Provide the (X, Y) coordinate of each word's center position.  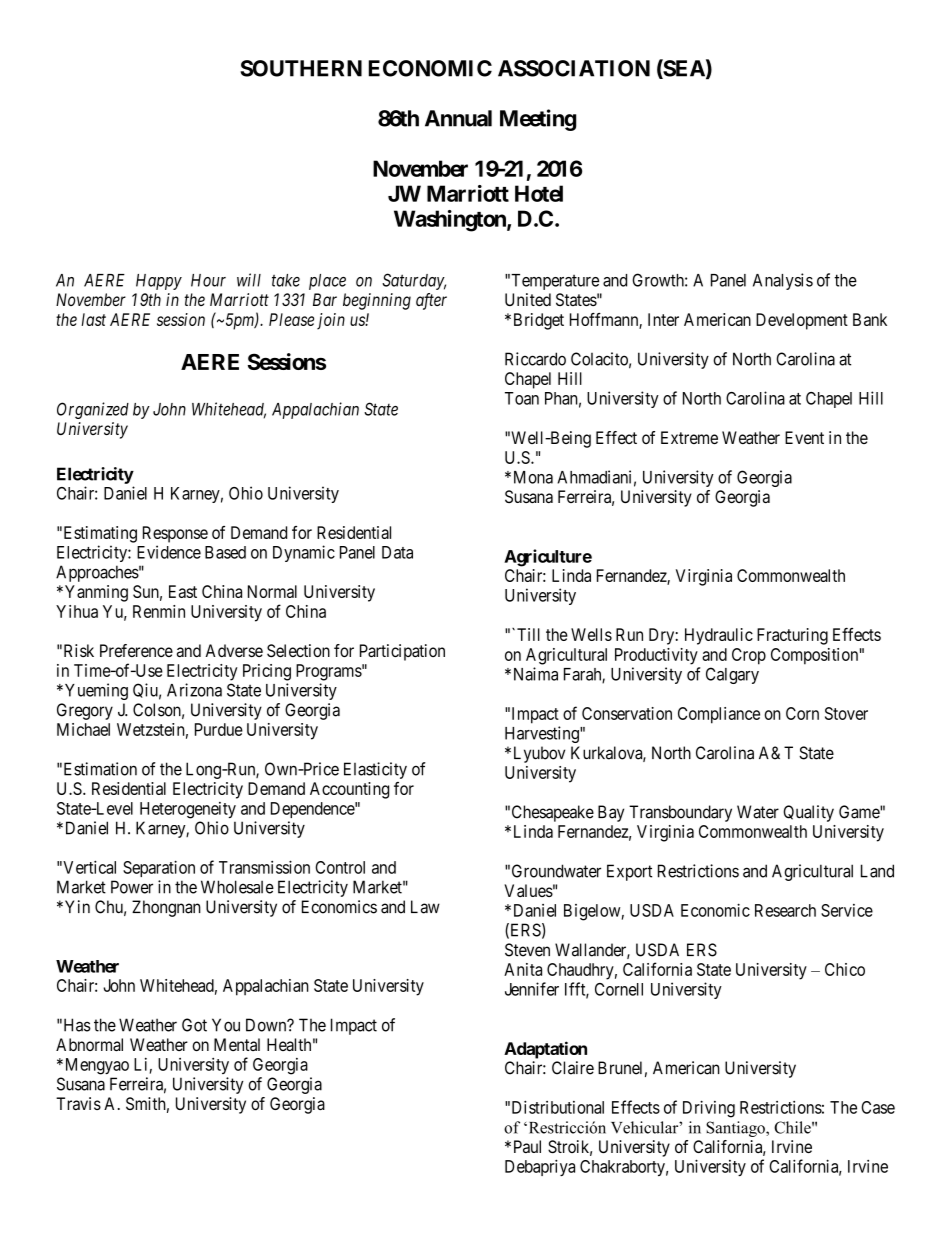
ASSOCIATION (574, 68)
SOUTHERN (301, 68)
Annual (458, 118)
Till (528, 634)
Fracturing (792, 636)
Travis (78, 1103)
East (183, 591)
